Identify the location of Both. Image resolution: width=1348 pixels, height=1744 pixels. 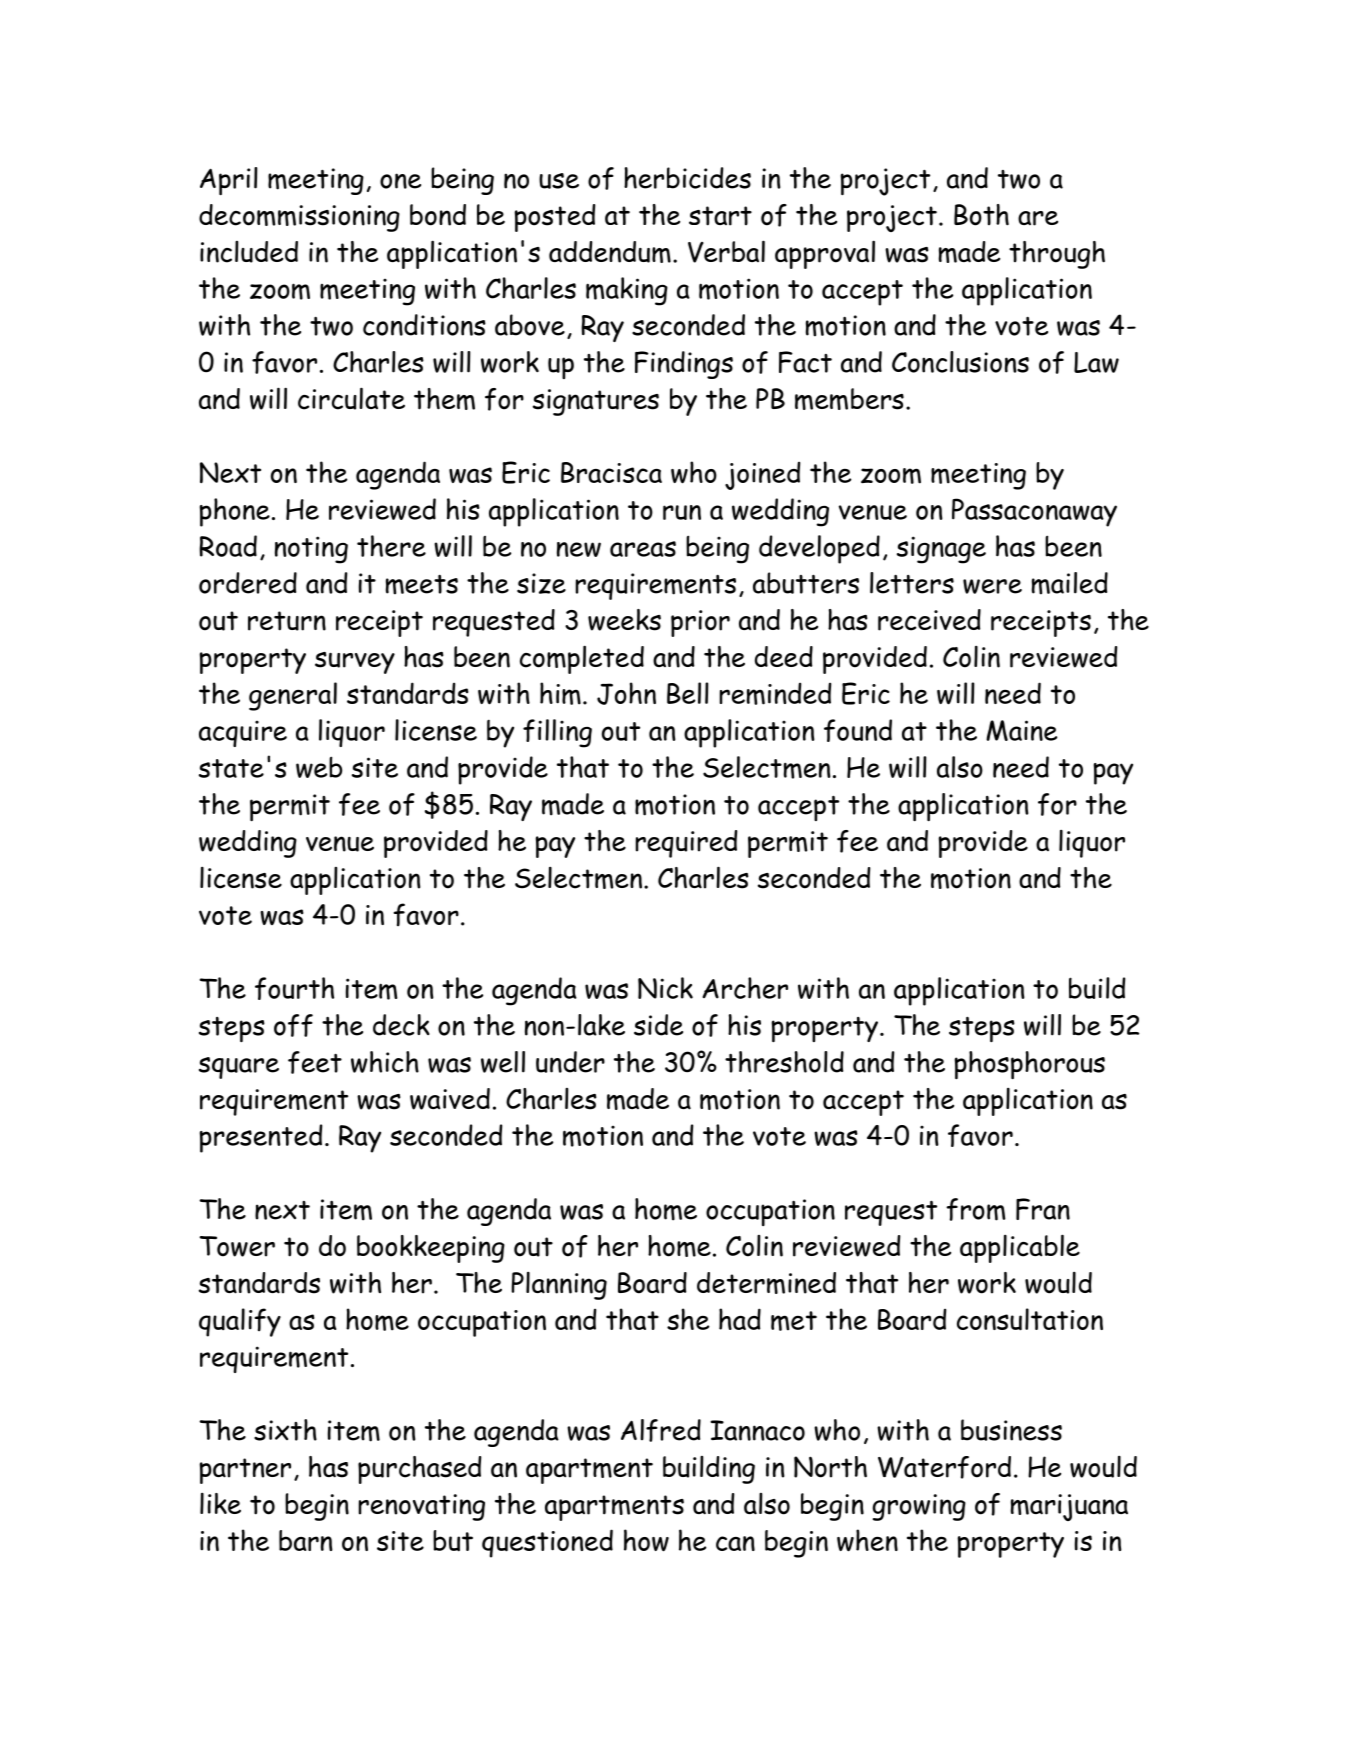
(981, 215).
